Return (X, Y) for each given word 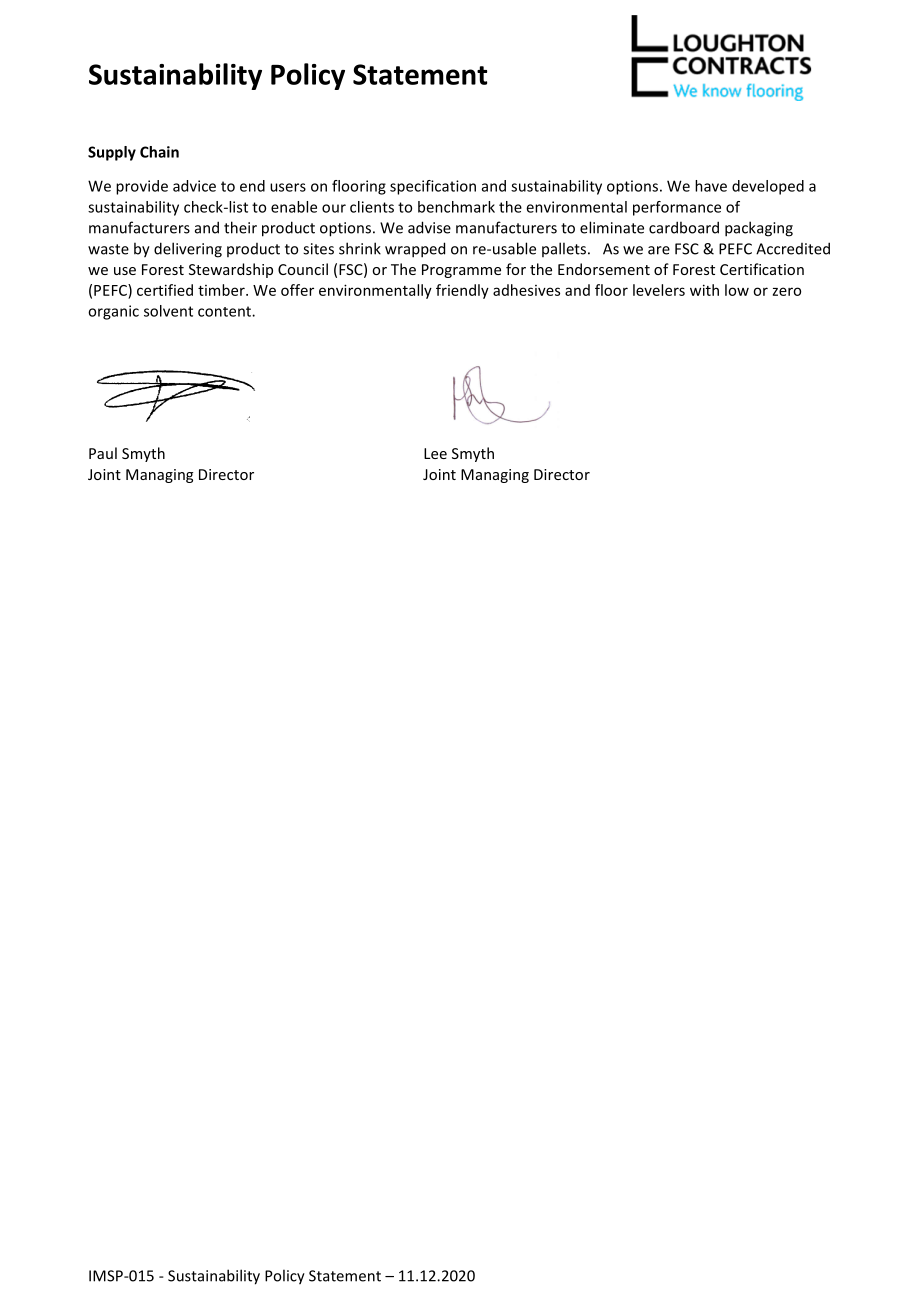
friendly (462, 291)
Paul (103, 453)
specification (433, 187)
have (711, 186)
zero (787, 291)
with (704, 290)
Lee (435, 453)
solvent (168, 311)
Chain (159, 152)
